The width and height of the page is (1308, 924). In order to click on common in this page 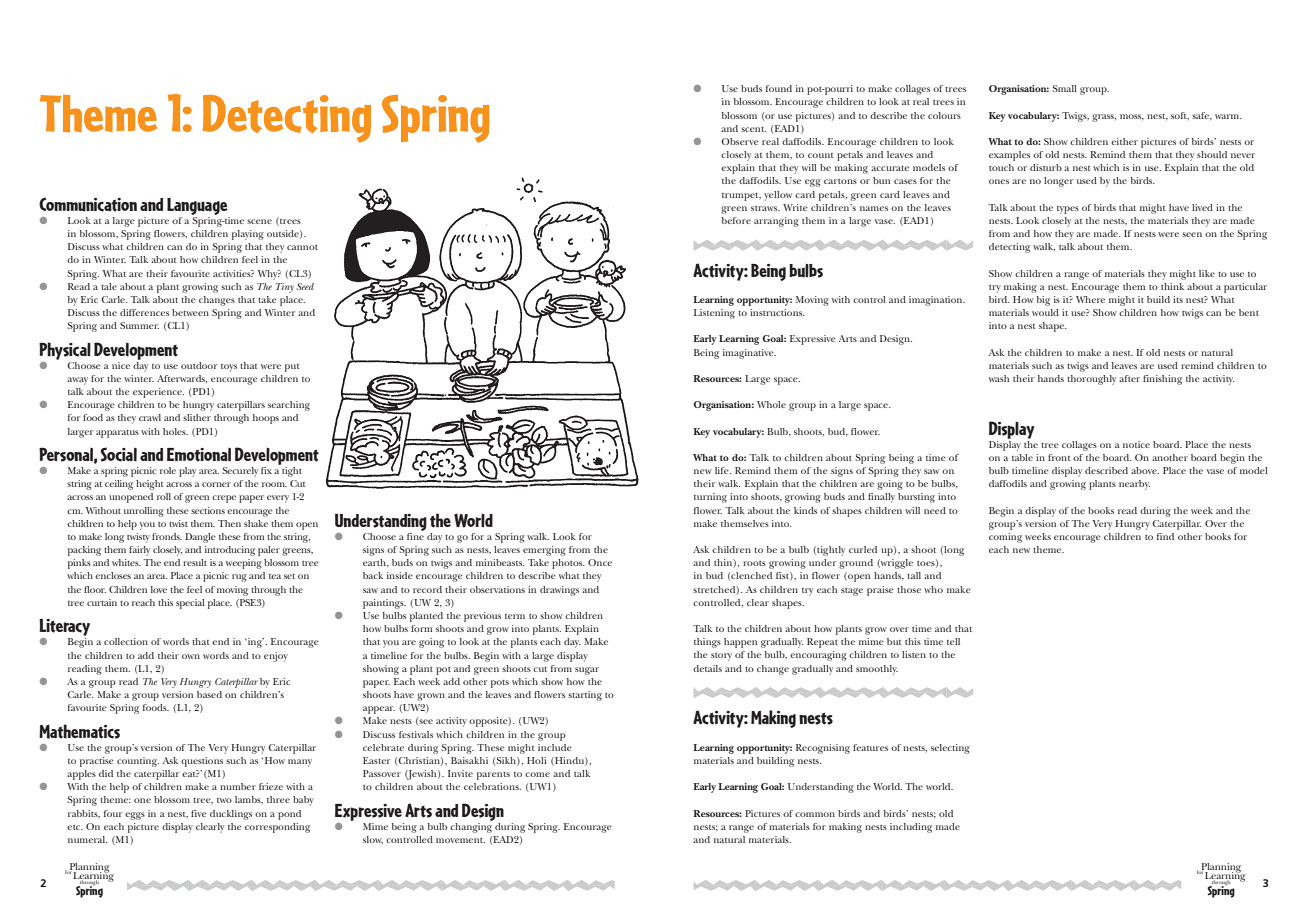, I will do `click(815, 814)`.
